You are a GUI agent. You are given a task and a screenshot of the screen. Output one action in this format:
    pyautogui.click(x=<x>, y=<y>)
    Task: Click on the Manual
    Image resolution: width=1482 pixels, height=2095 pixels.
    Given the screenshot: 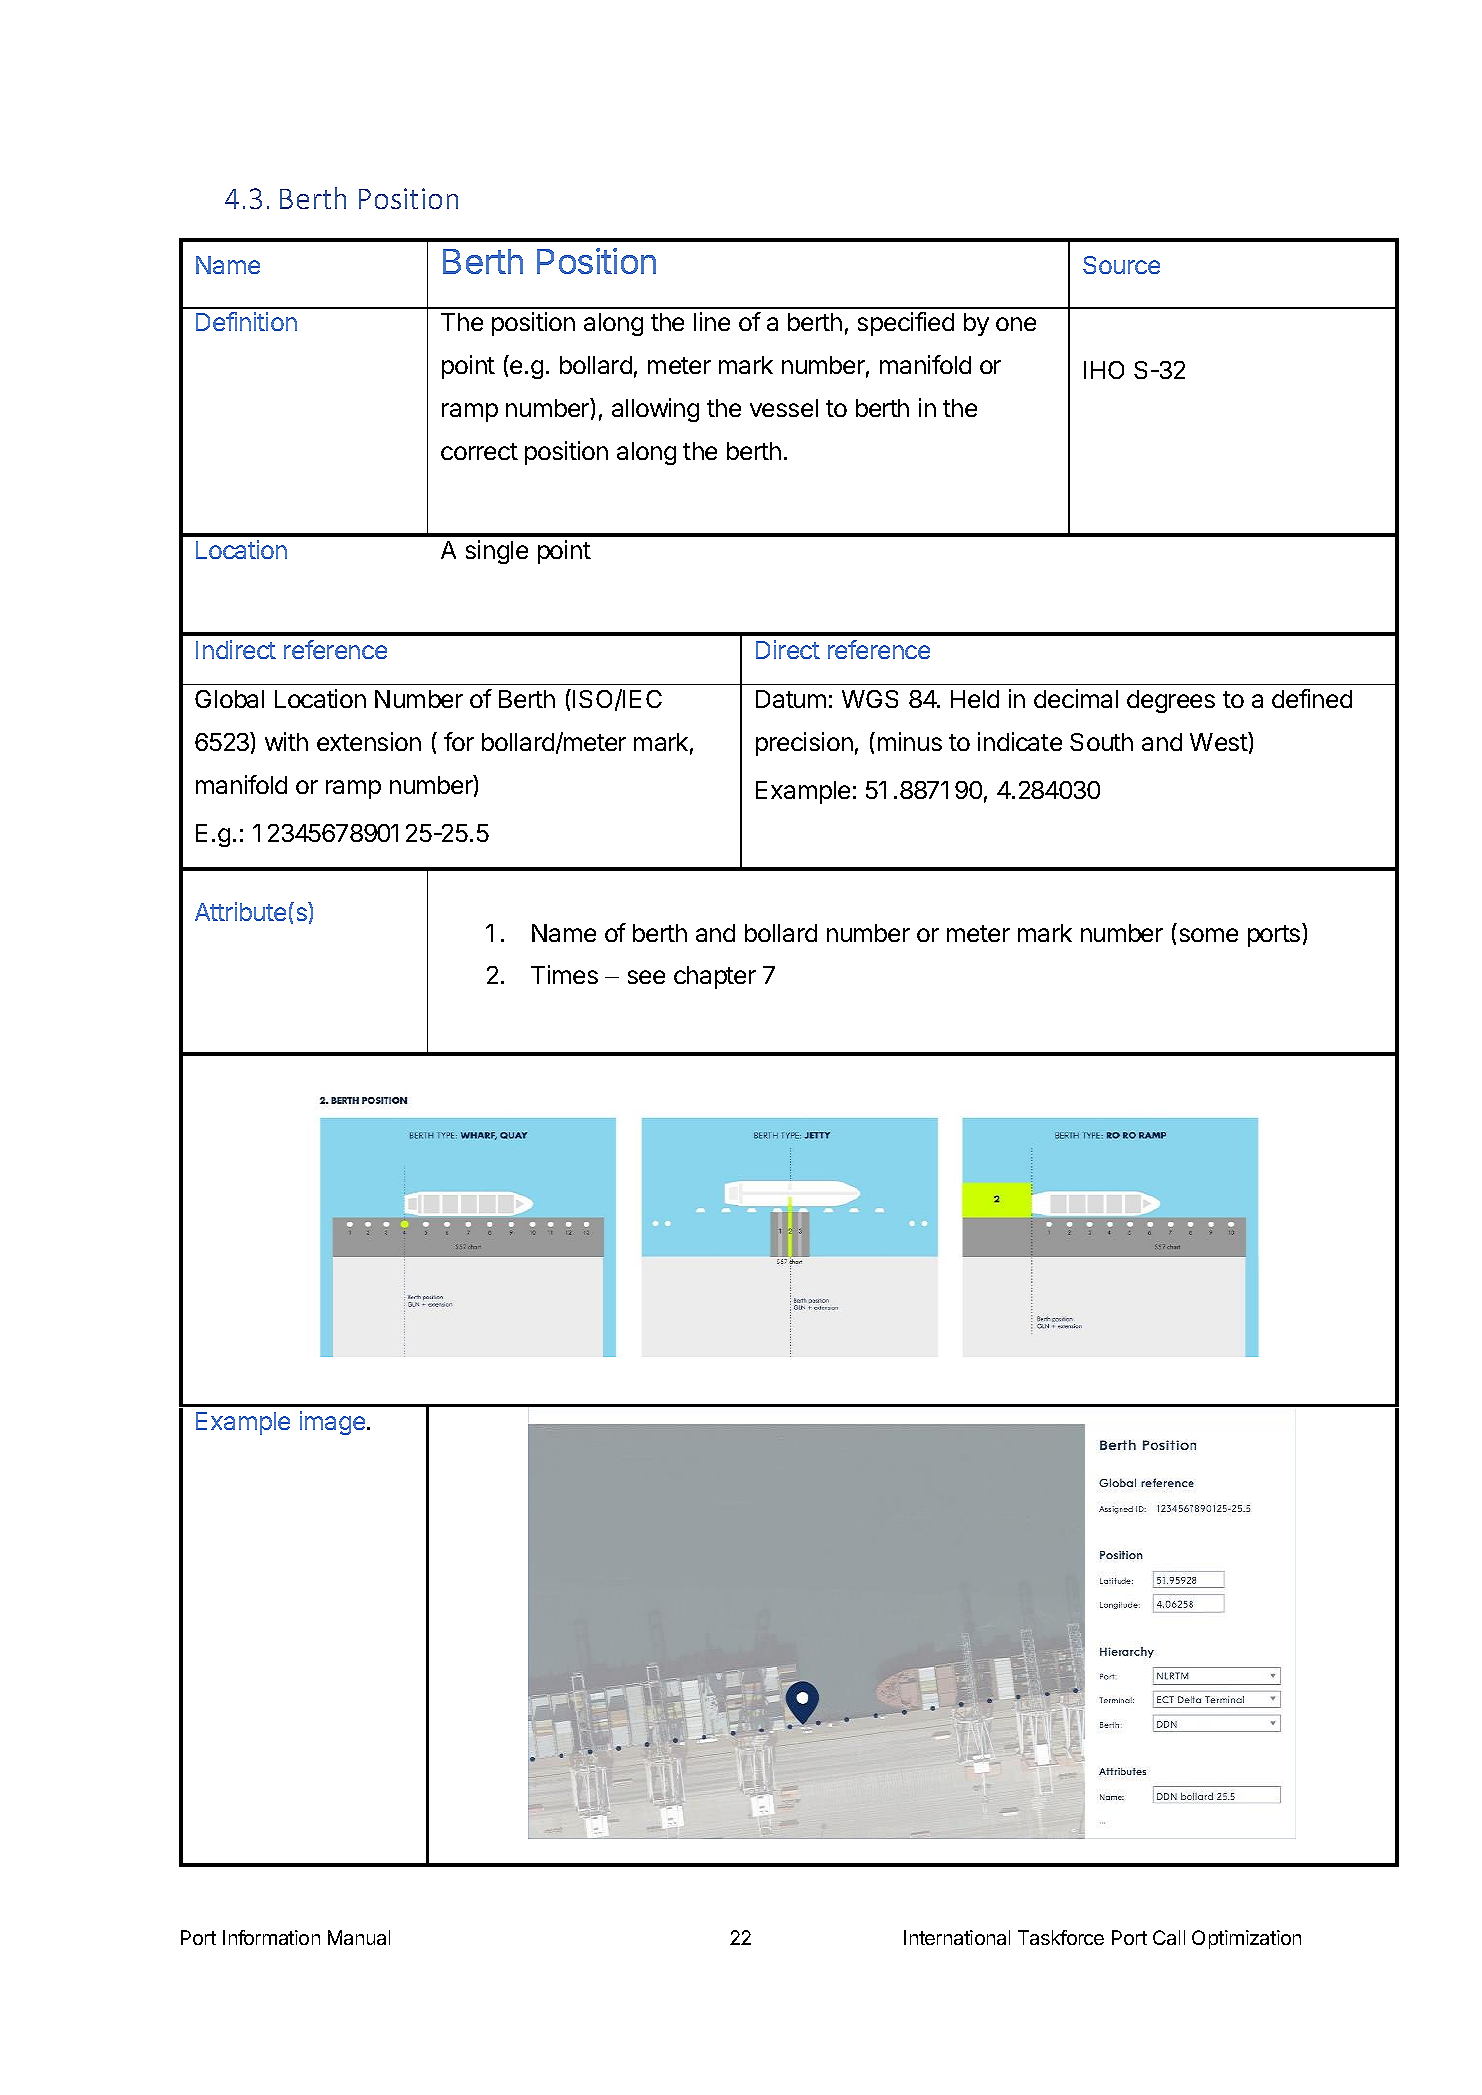 What is the action you would take?
    pyautogui.click(x=359, y=1937)
